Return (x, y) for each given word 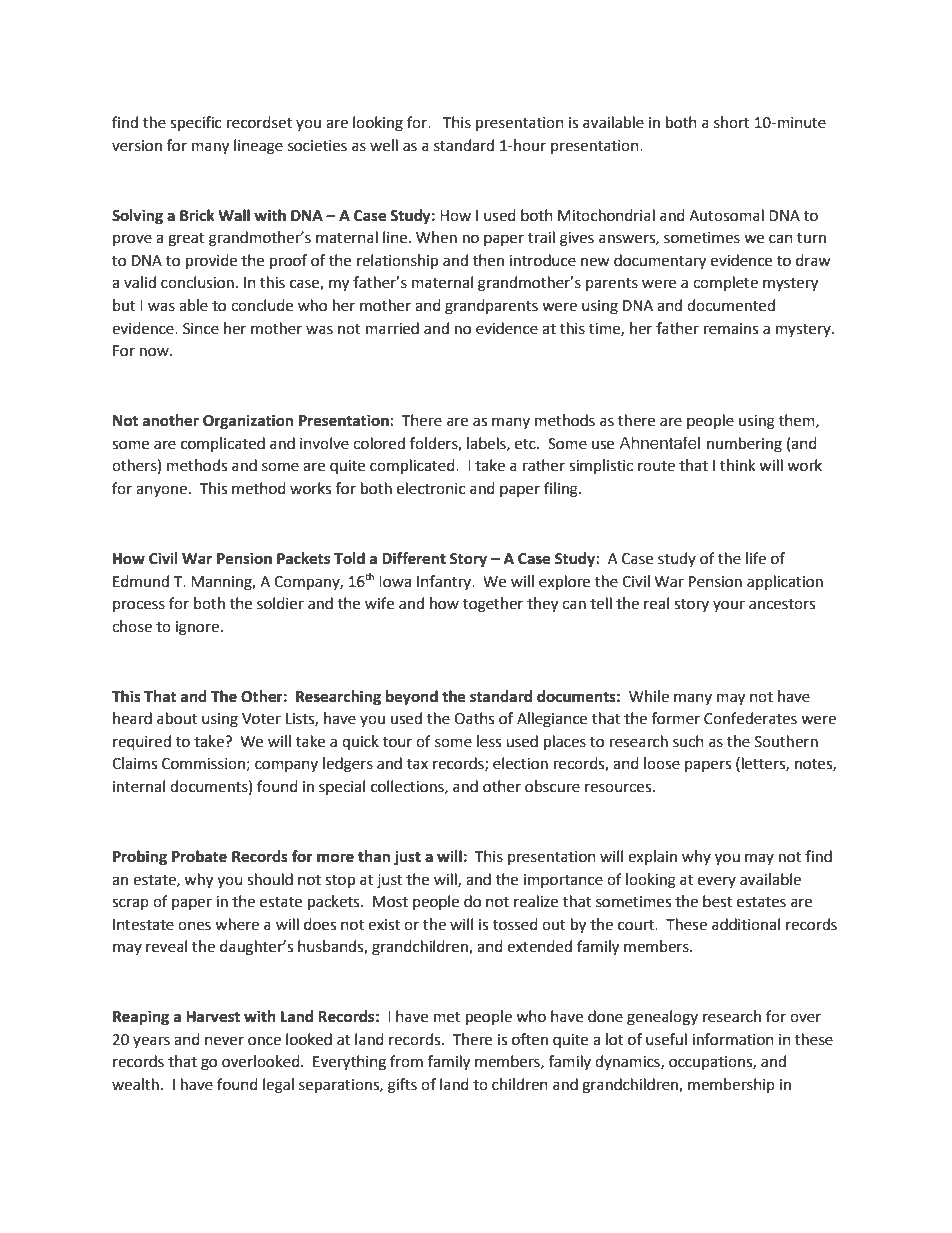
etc (526, 444)
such (688, 741)
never (224, 1041)
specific (195, 124)
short (732, 122)
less (489, 741)
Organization (248, 422)
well (384, 145)
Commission (203, 764)
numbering (744, 445)
